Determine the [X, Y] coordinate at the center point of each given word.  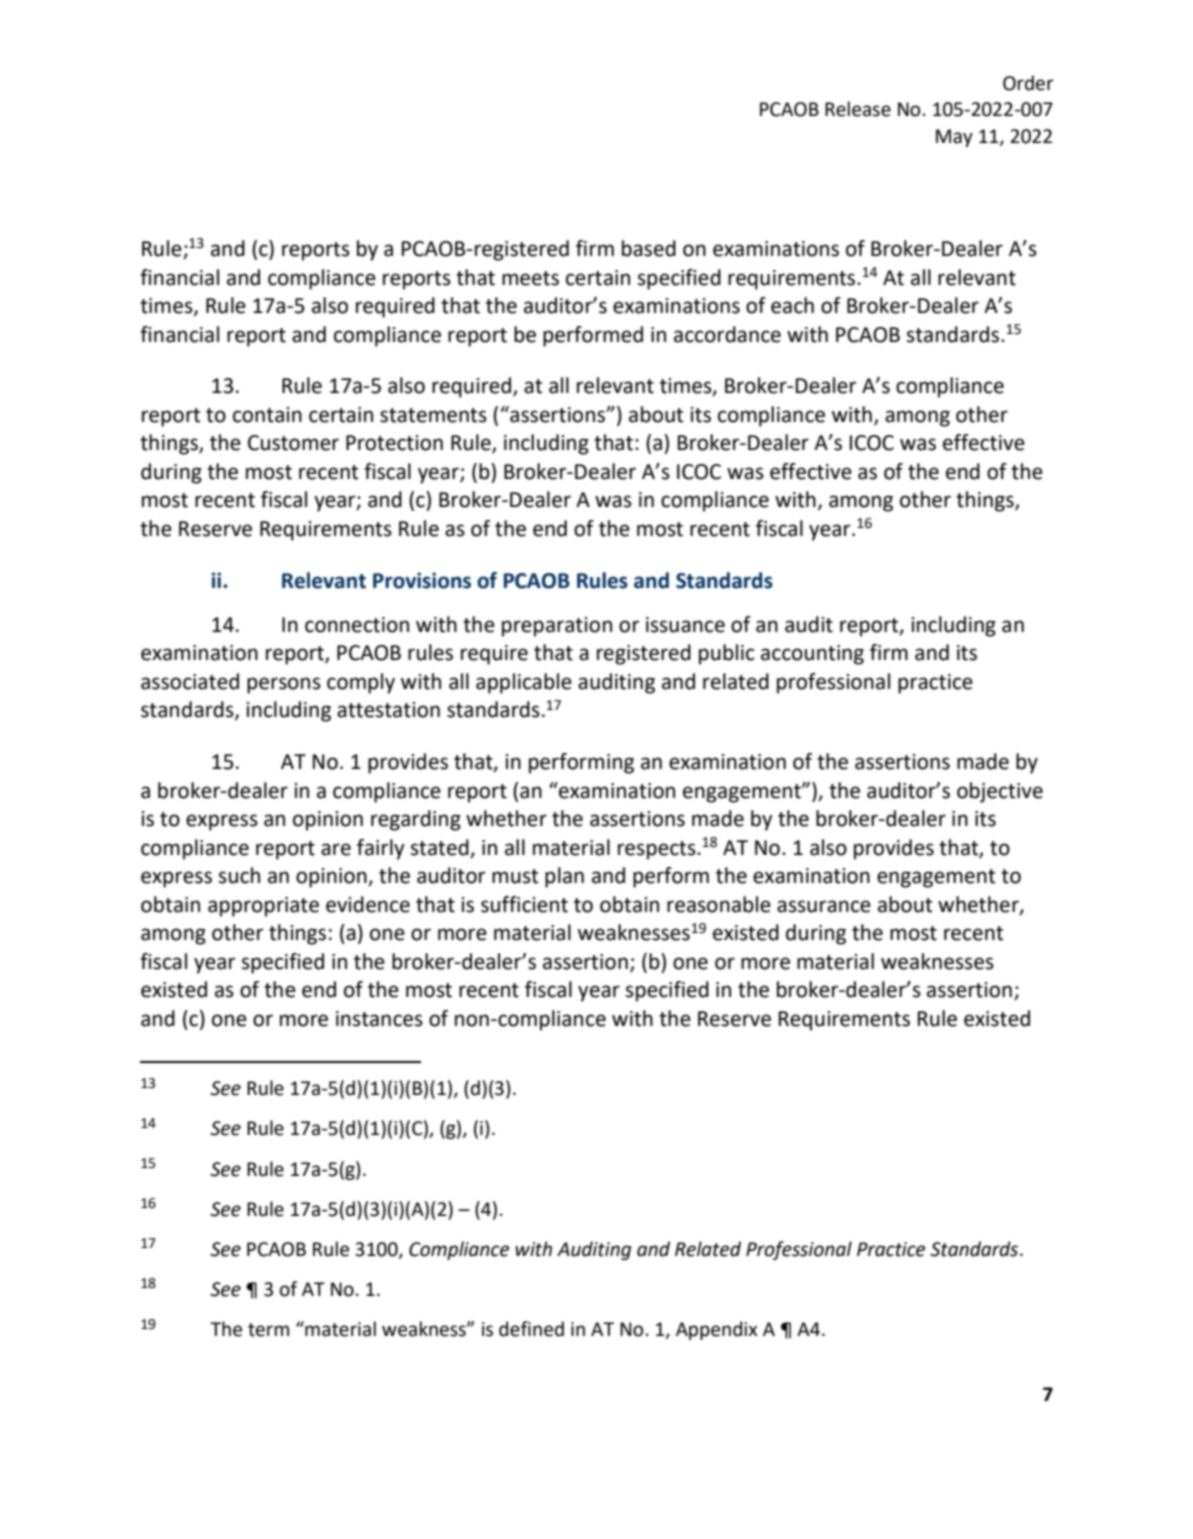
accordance [727, 334]
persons [284, 685]
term [268, 1330]
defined [531, 1329]
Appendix [716, 1330]
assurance [824, 906]
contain [267, 415]
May [954, 138]
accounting [812, 655]
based [649, 248]
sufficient [524, 904]
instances [379, 1019]
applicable [524, 683]
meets [530, 278]
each [792, 305]
